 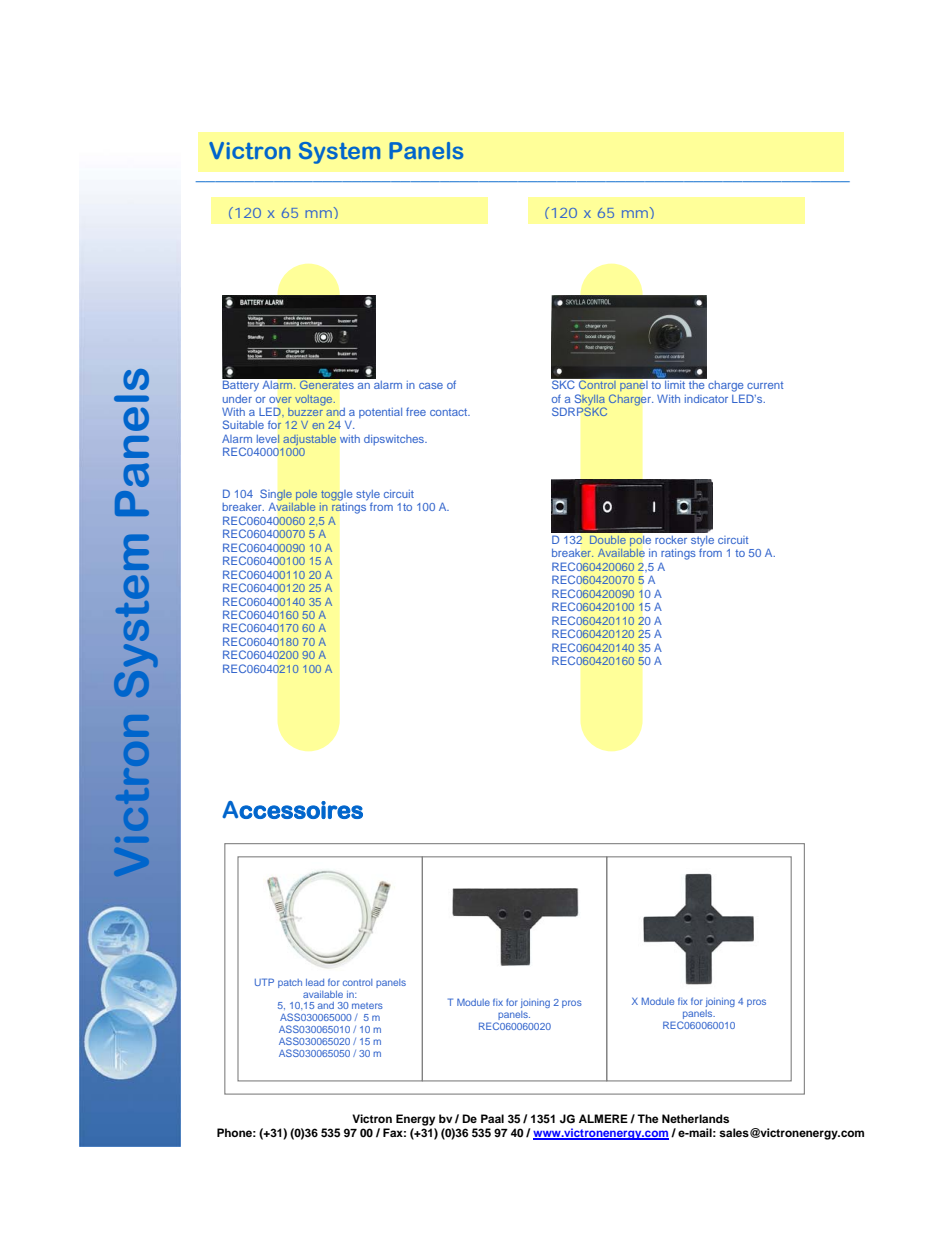 What do you see at coordinates (315, 982) in the document?
I see `lead` at bounding box center [315, 982].
